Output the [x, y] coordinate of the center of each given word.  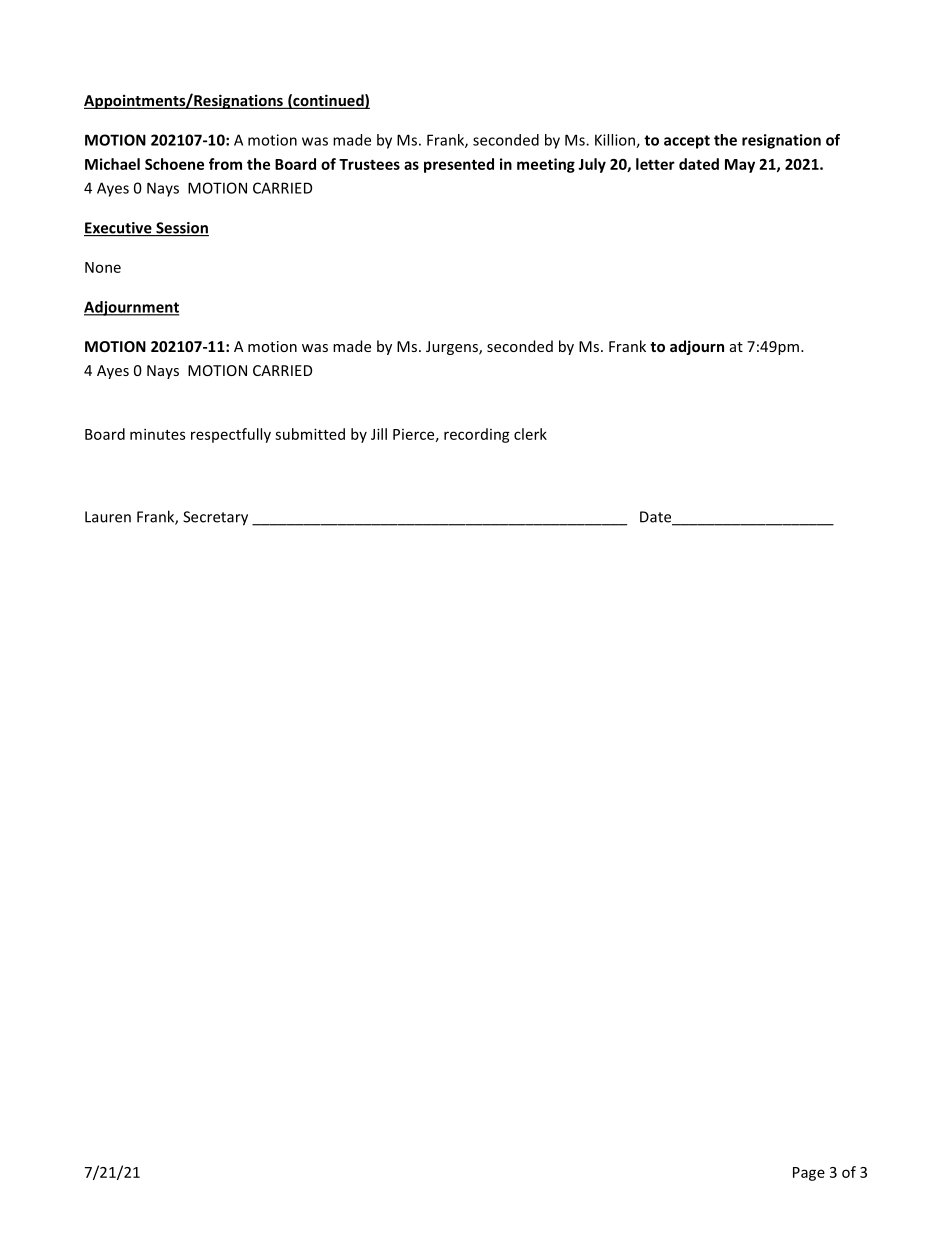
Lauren [108, 517]
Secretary [215, 518]
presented [459, 165]
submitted [310, 434]
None [103, 267]
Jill [379, 434]
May [740, 166]
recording [477, 435]
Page [809, 1174]
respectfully [231, 435]
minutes [157, 434]
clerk [530, 434]
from [225, 164]
